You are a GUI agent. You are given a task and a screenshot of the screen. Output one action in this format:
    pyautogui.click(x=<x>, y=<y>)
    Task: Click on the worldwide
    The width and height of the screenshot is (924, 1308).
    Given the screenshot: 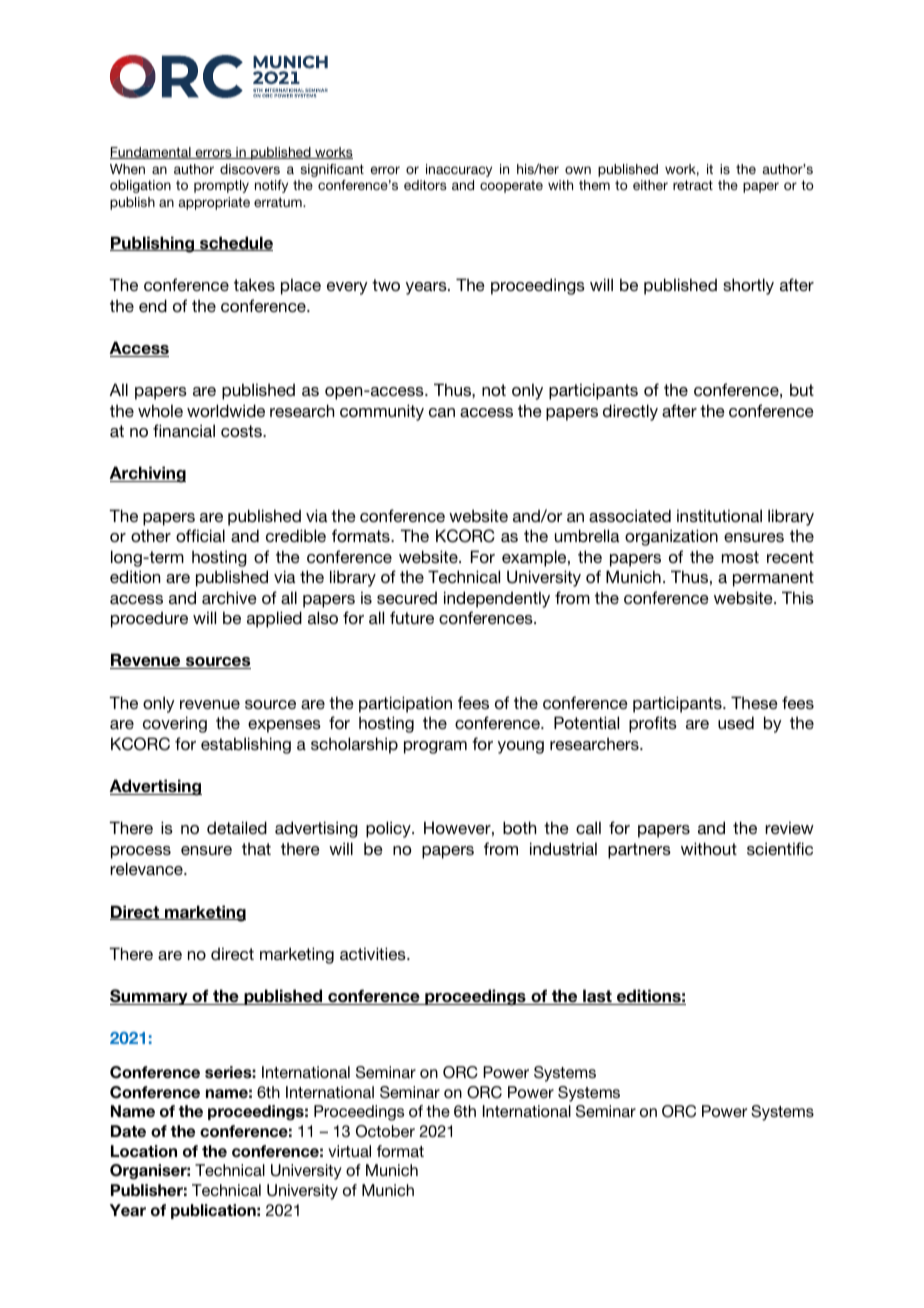 What is the action you would take?
    pyautogui.click(x=226, y=410)
